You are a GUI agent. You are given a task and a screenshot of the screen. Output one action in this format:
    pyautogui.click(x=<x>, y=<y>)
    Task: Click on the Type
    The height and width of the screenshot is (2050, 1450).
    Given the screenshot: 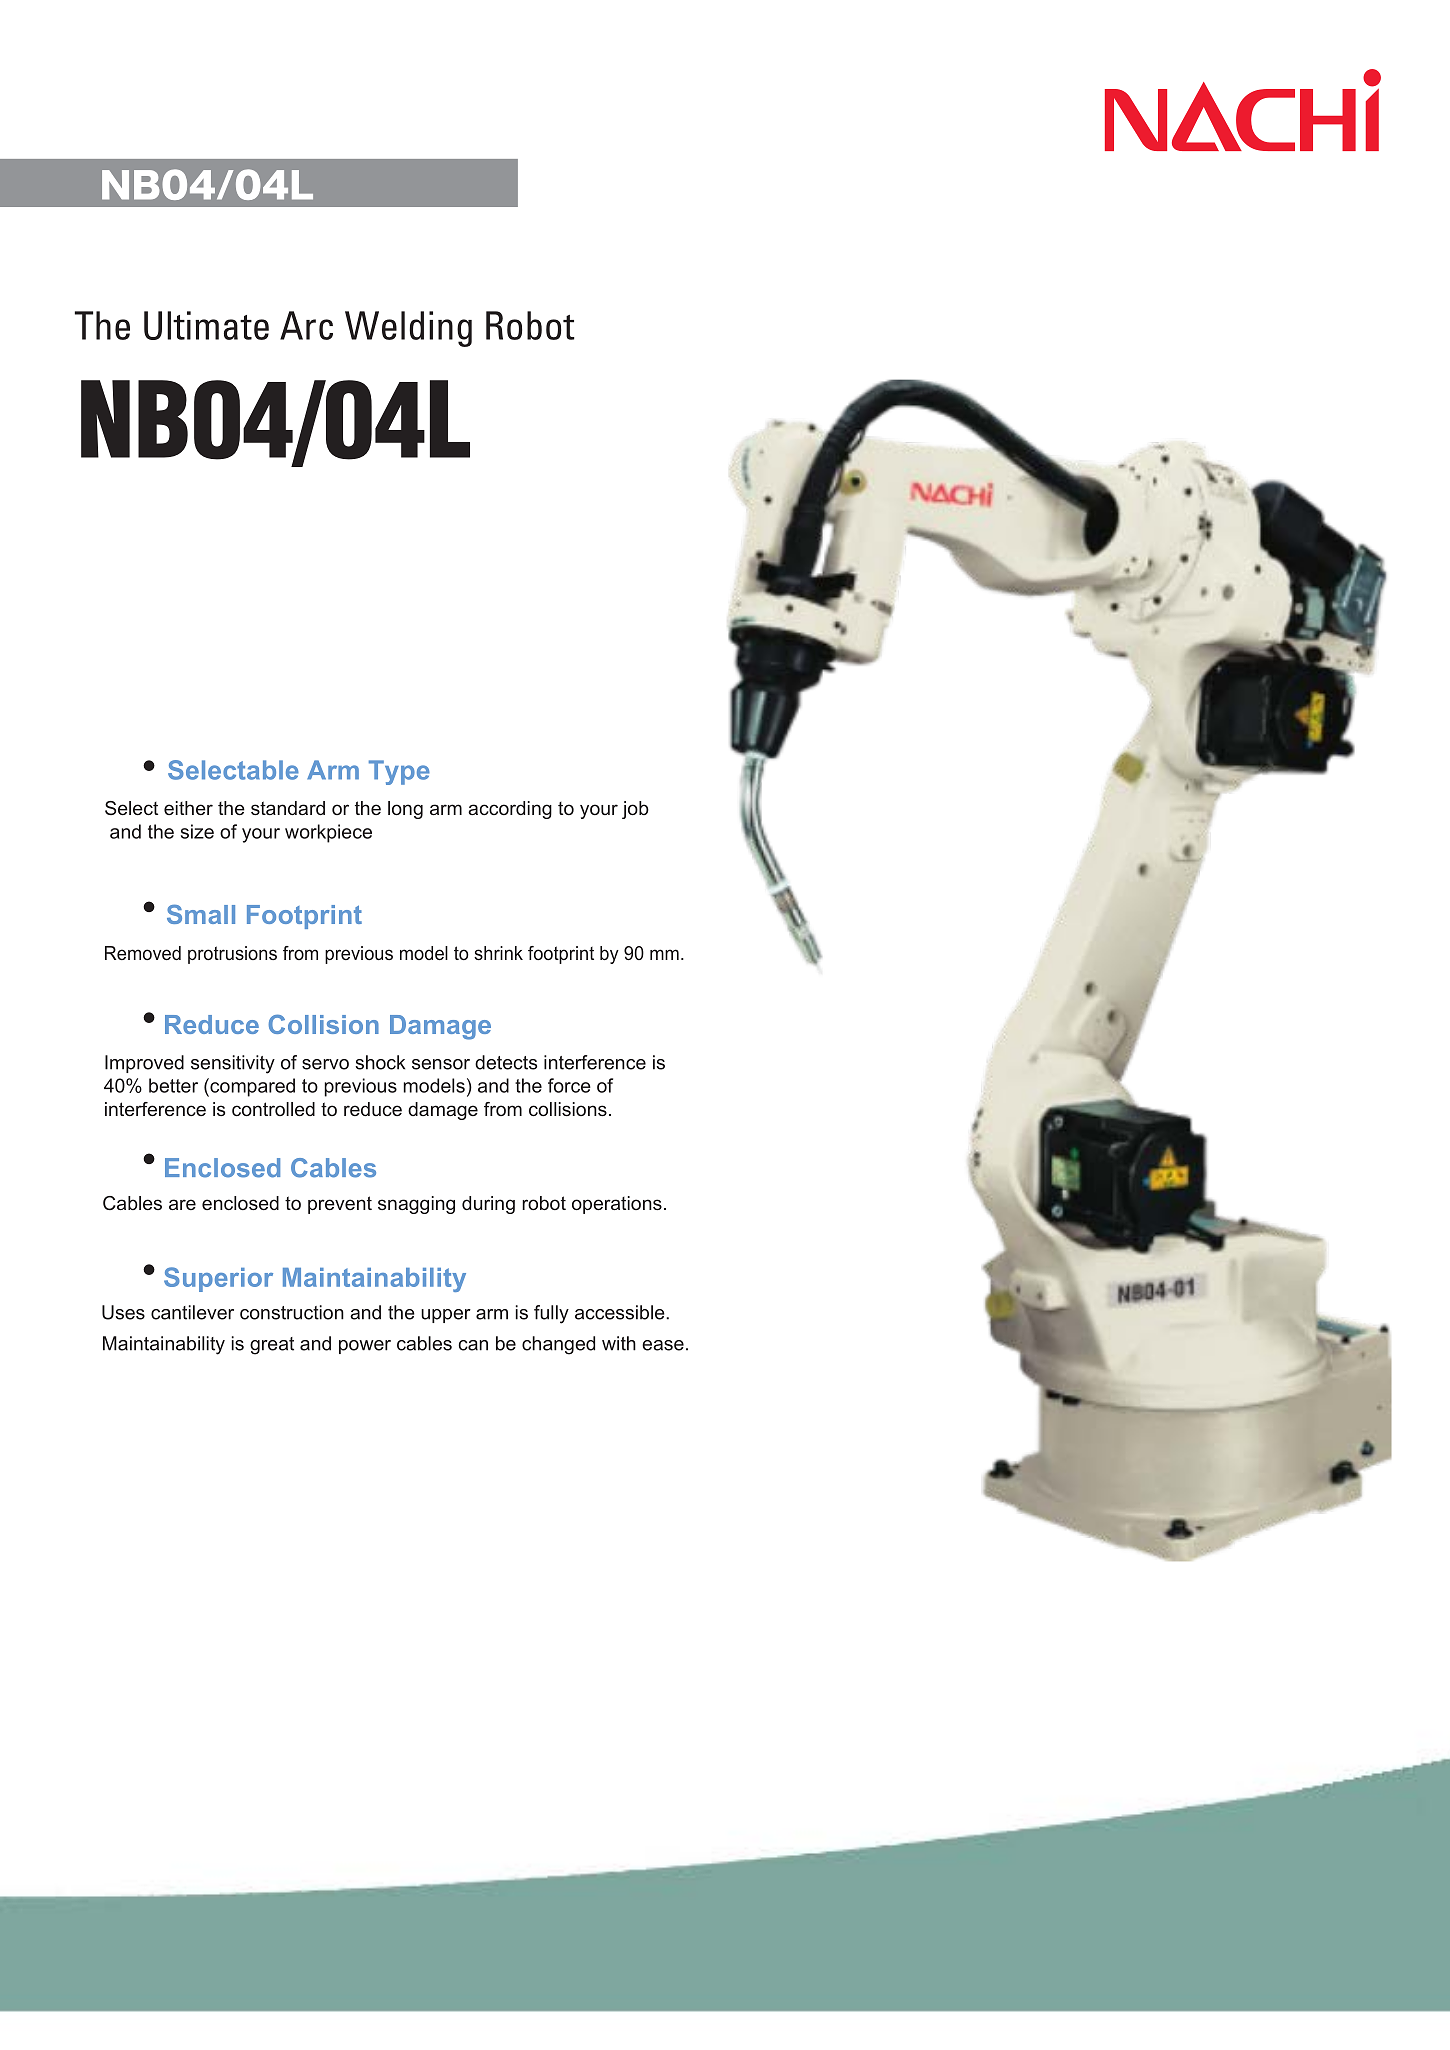 What is the action you would take?
    pyautogui.click(x=399, y=772)
